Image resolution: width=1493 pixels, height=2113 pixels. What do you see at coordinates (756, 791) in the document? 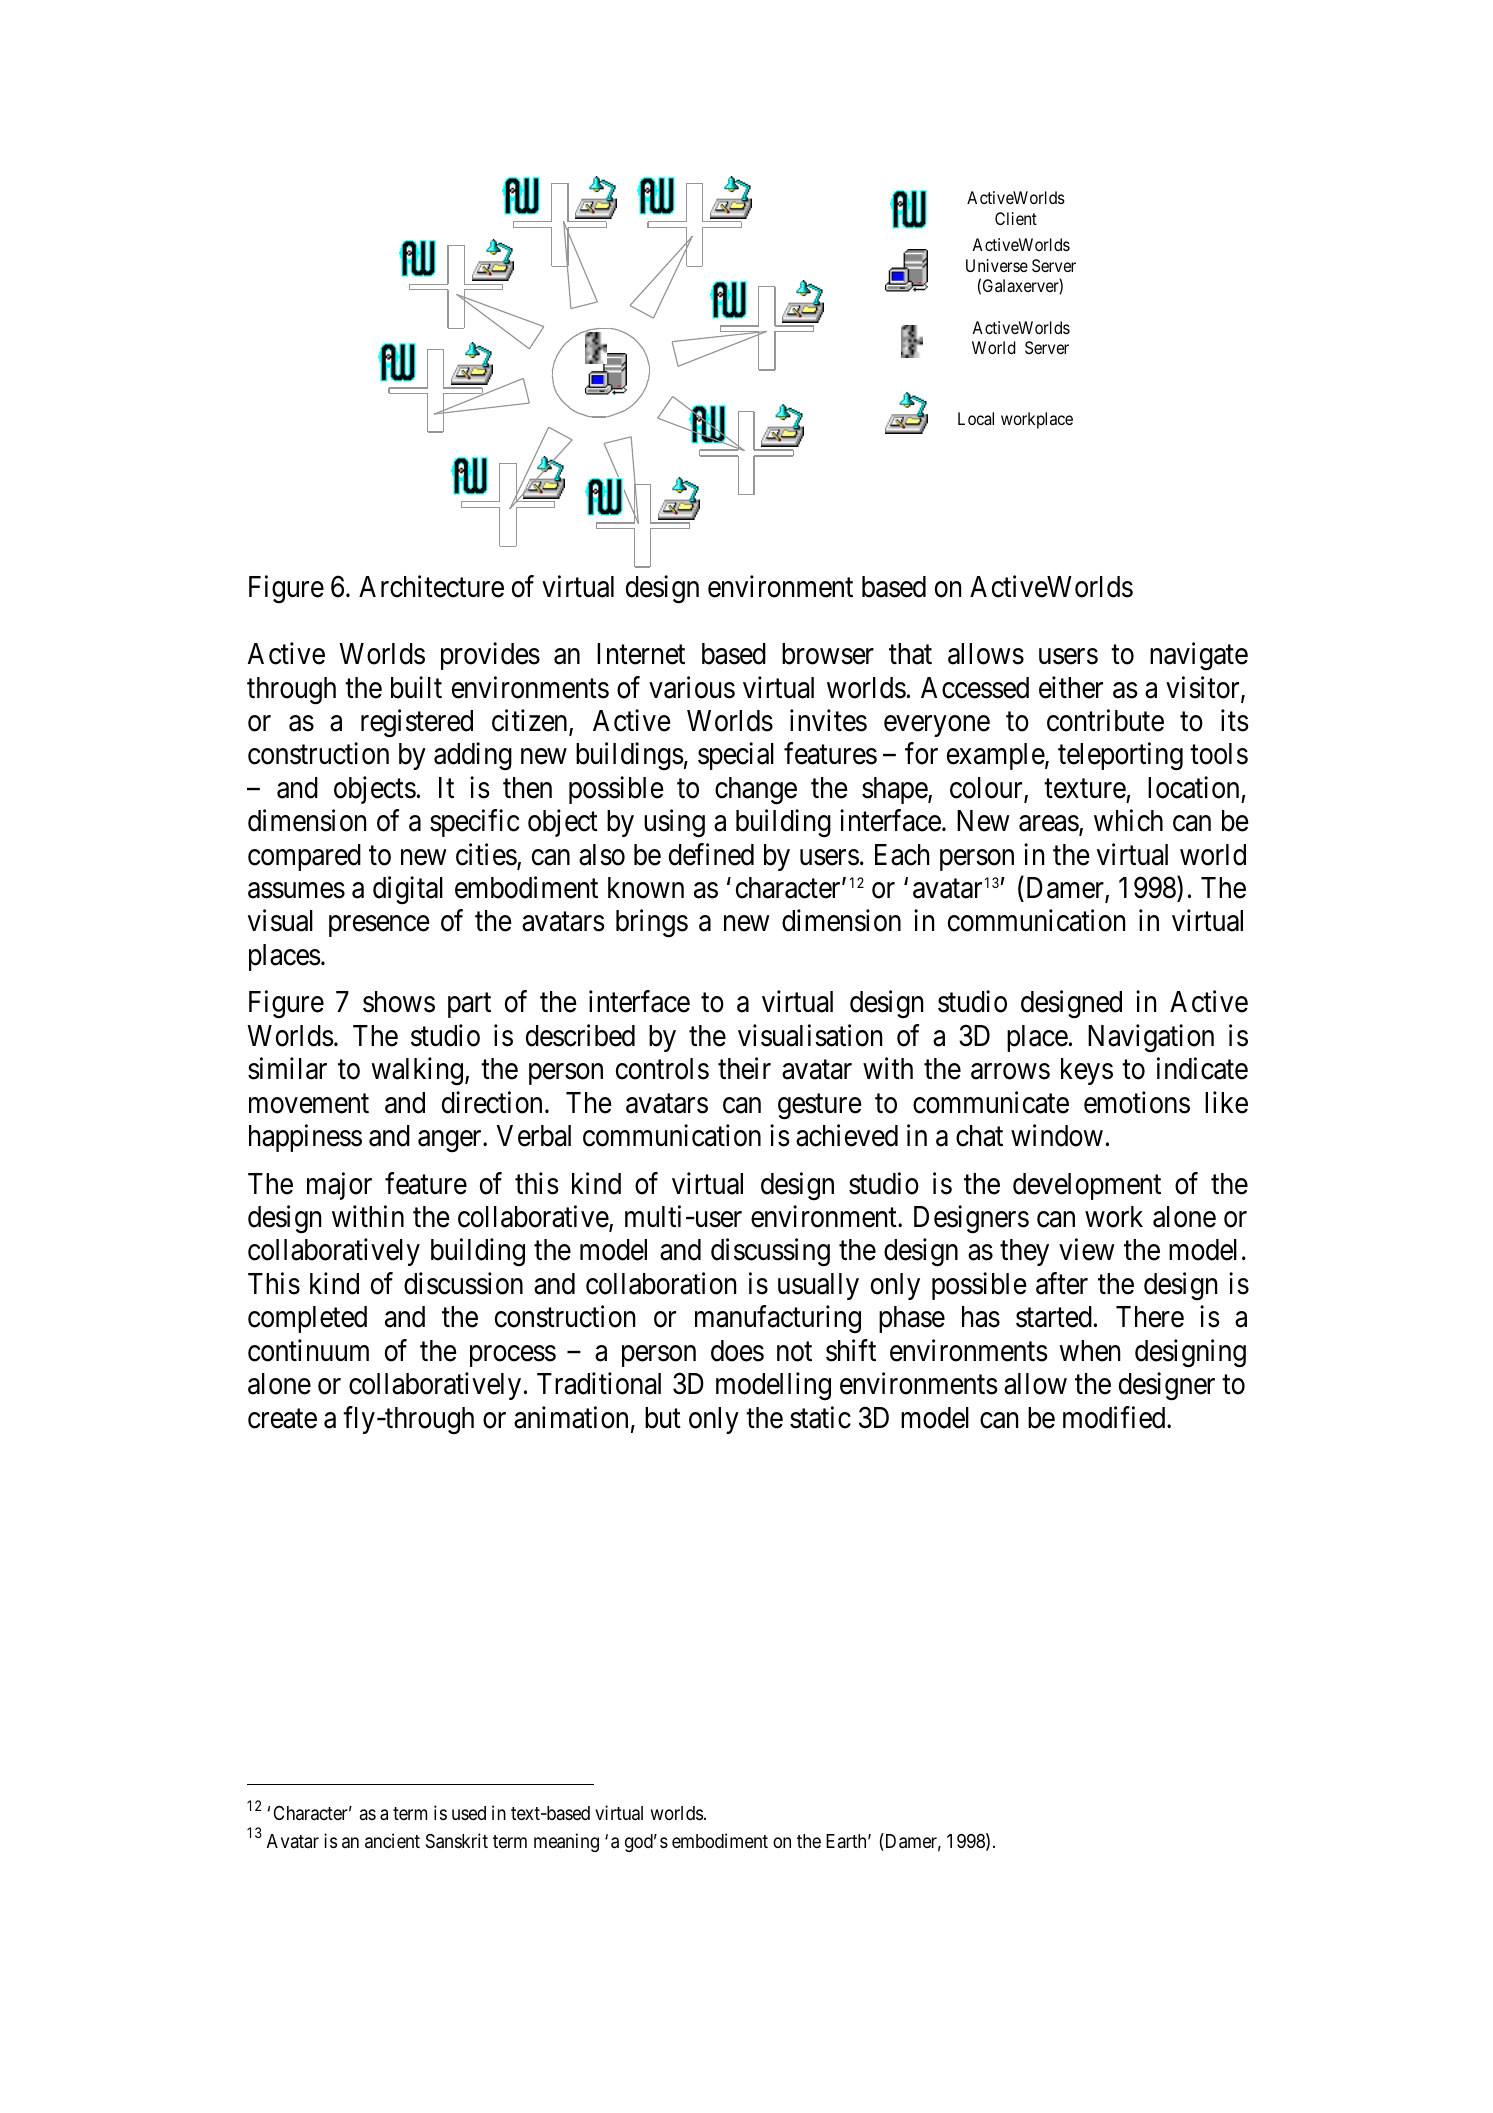
I see `change` at bounding box center [756, 791].
